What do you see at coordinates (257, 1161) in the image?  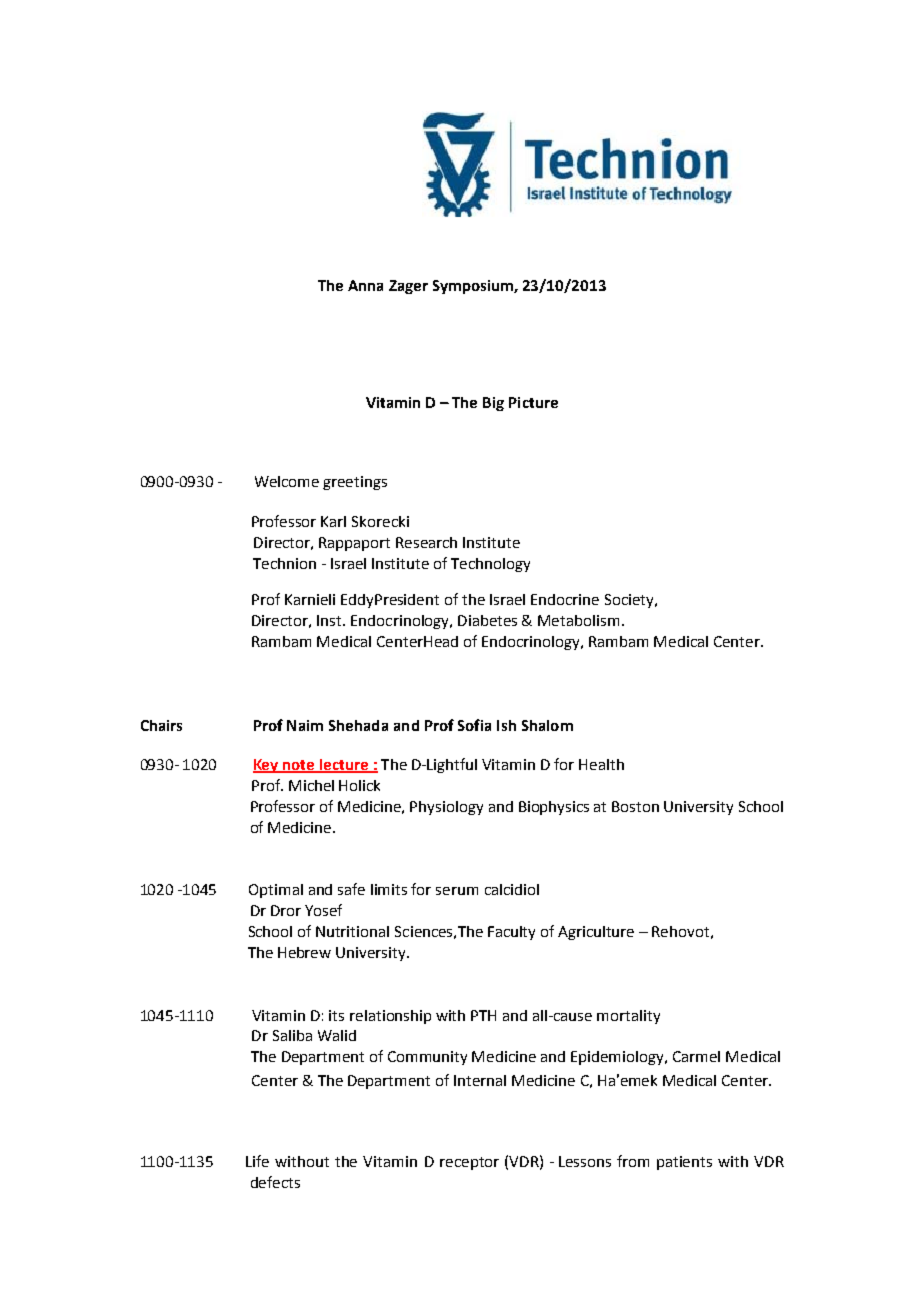 I see `Life` at bounding box center [257, 1161].
